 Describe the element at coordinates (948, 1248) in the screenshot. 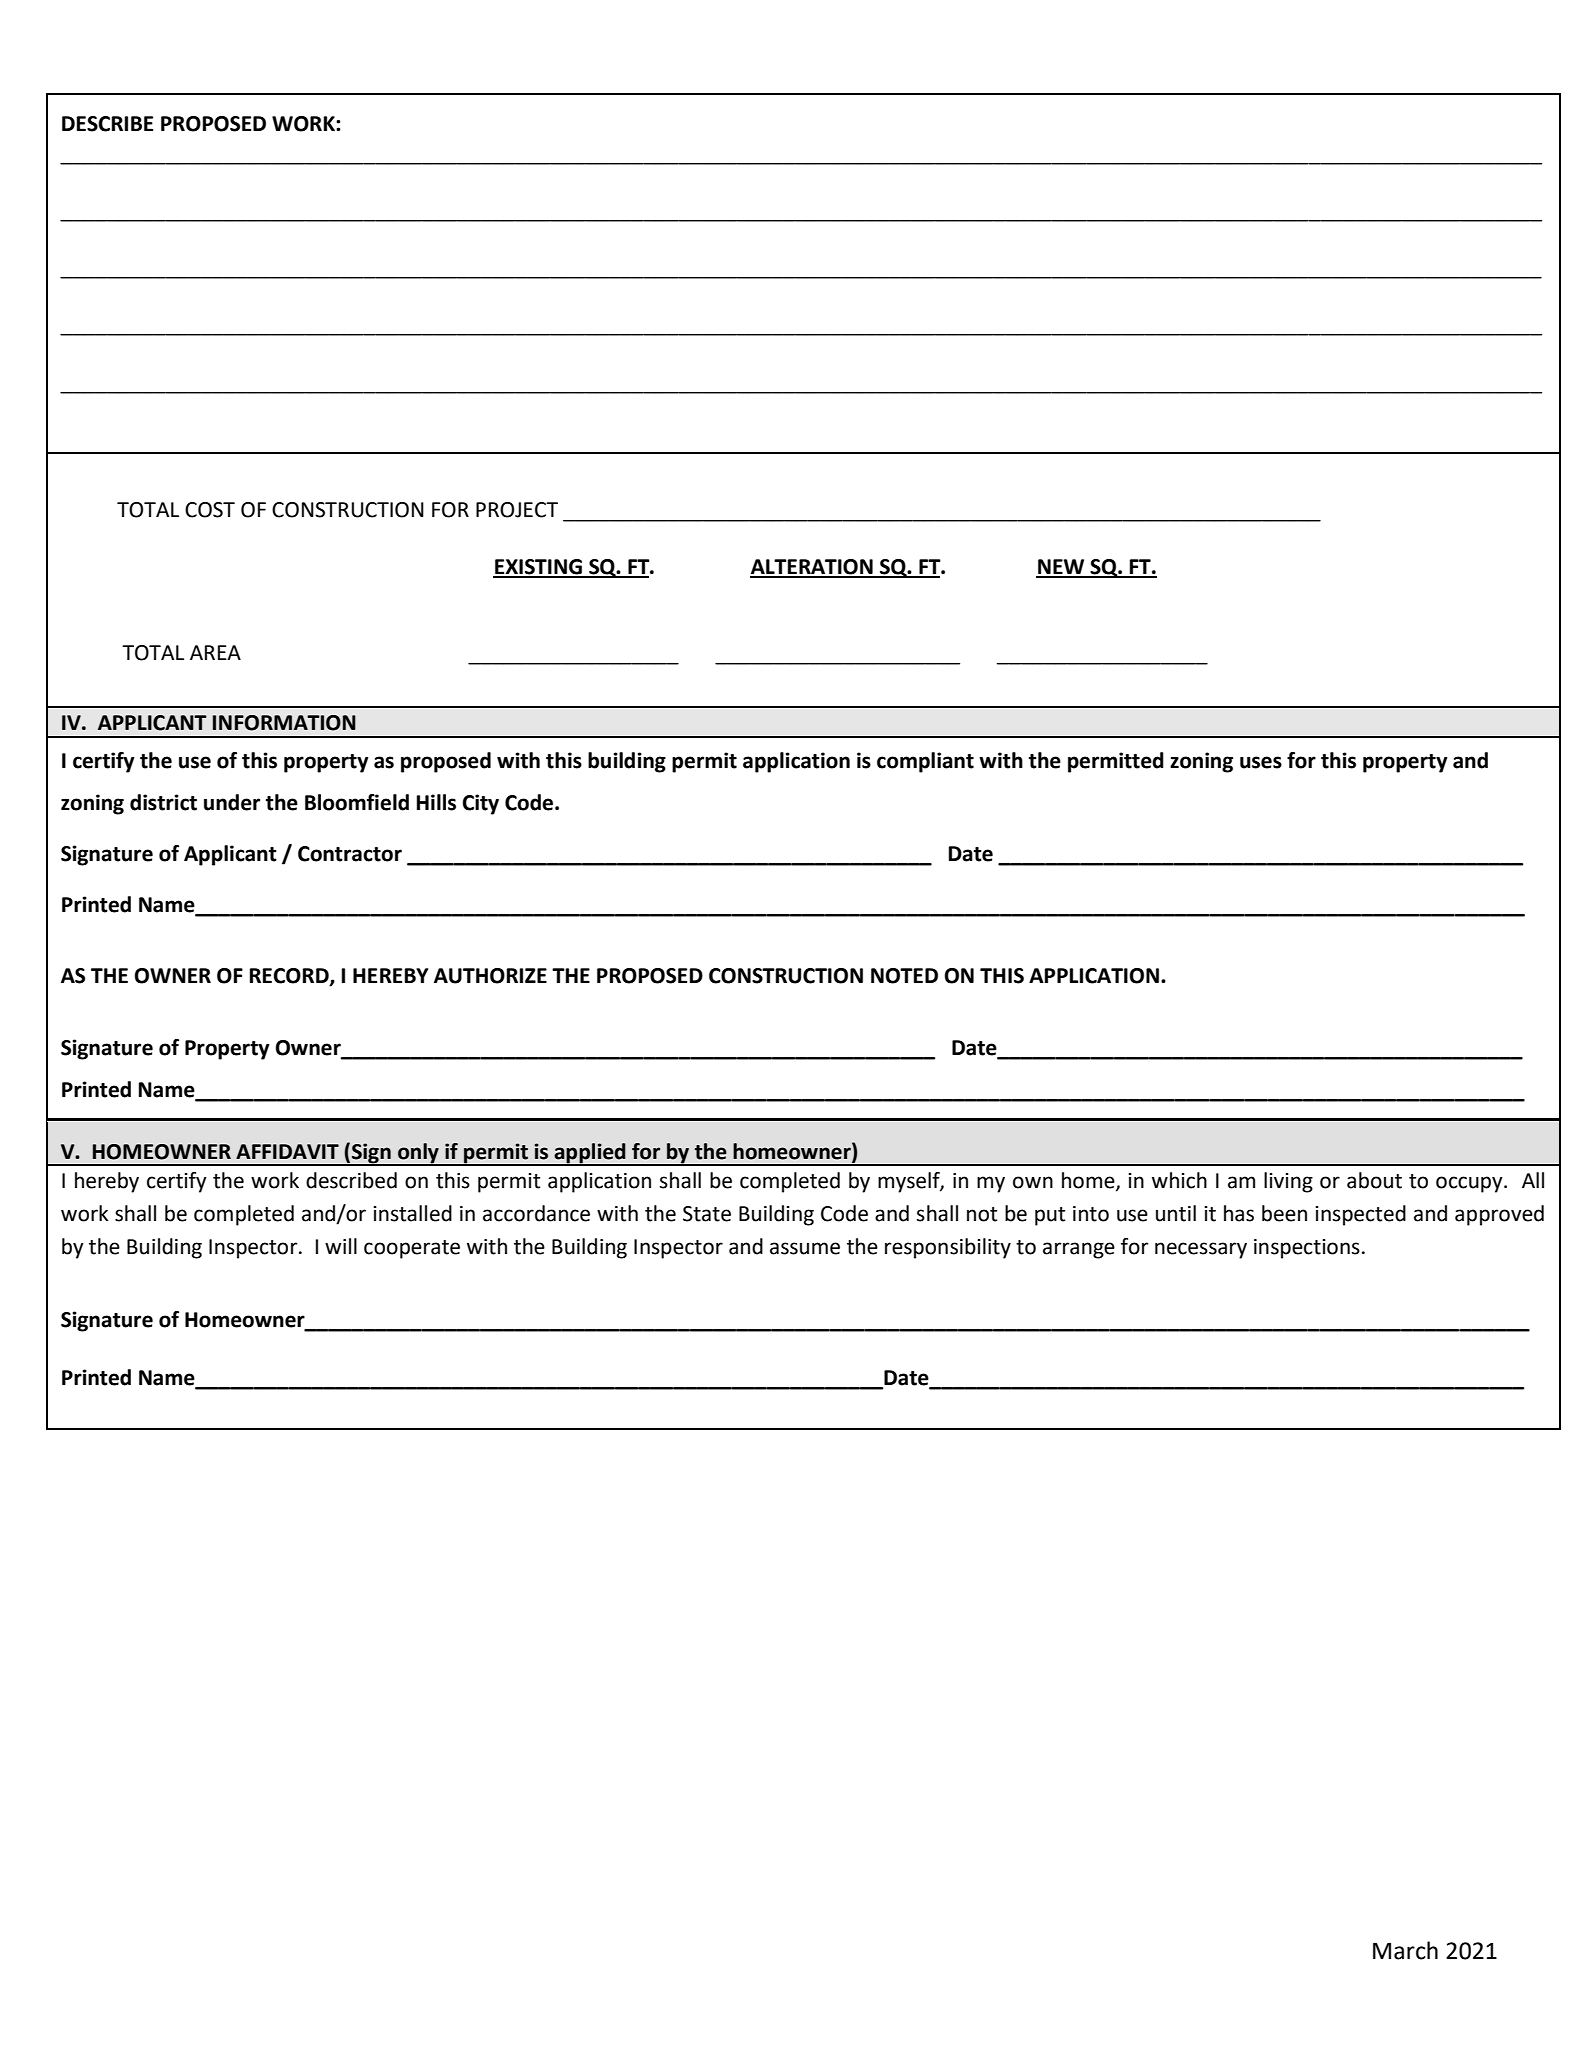

I see `responsibility` at that location.
